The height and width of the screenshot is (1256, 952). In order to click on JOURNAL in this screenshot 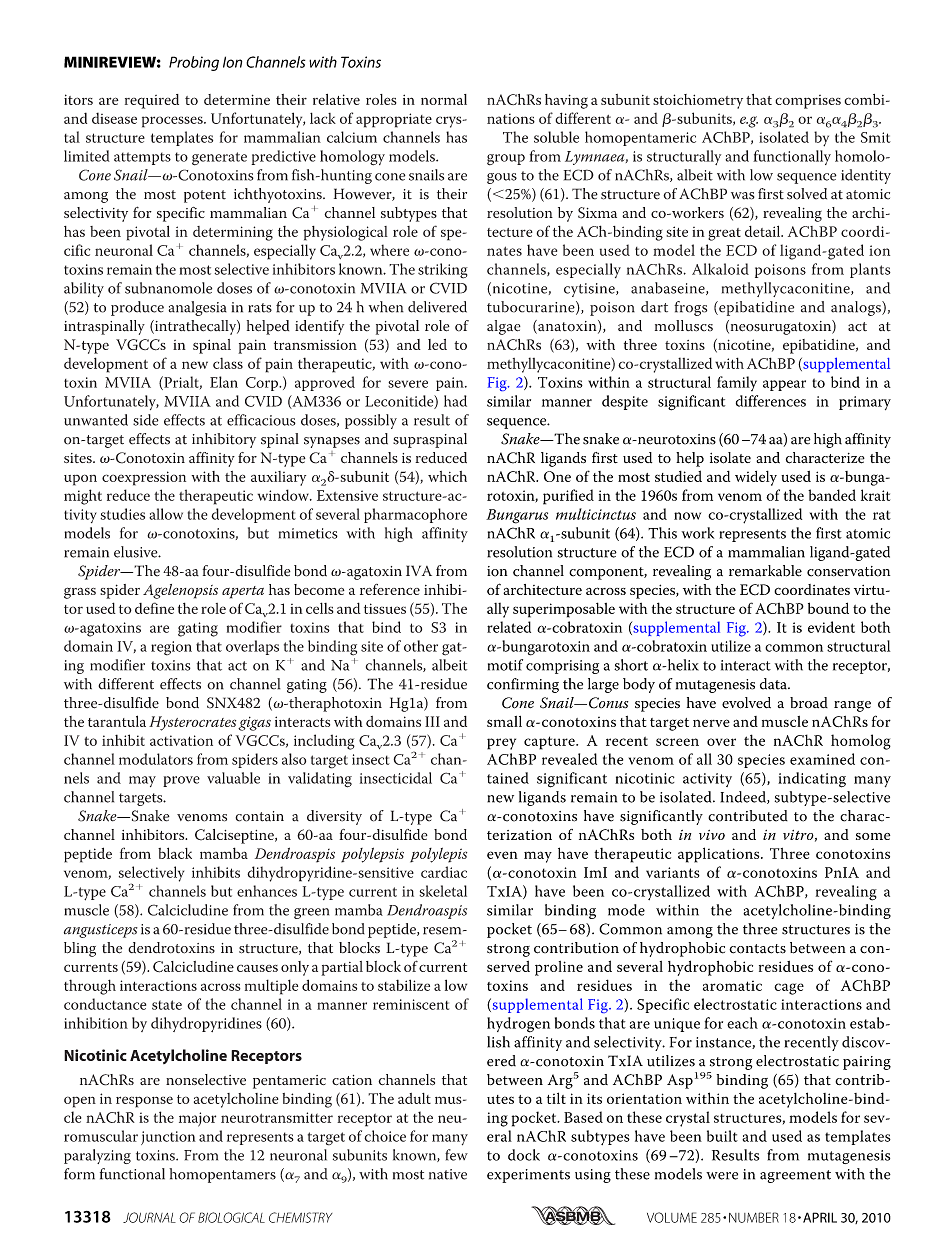, I will do `click(149, 1217)`.
